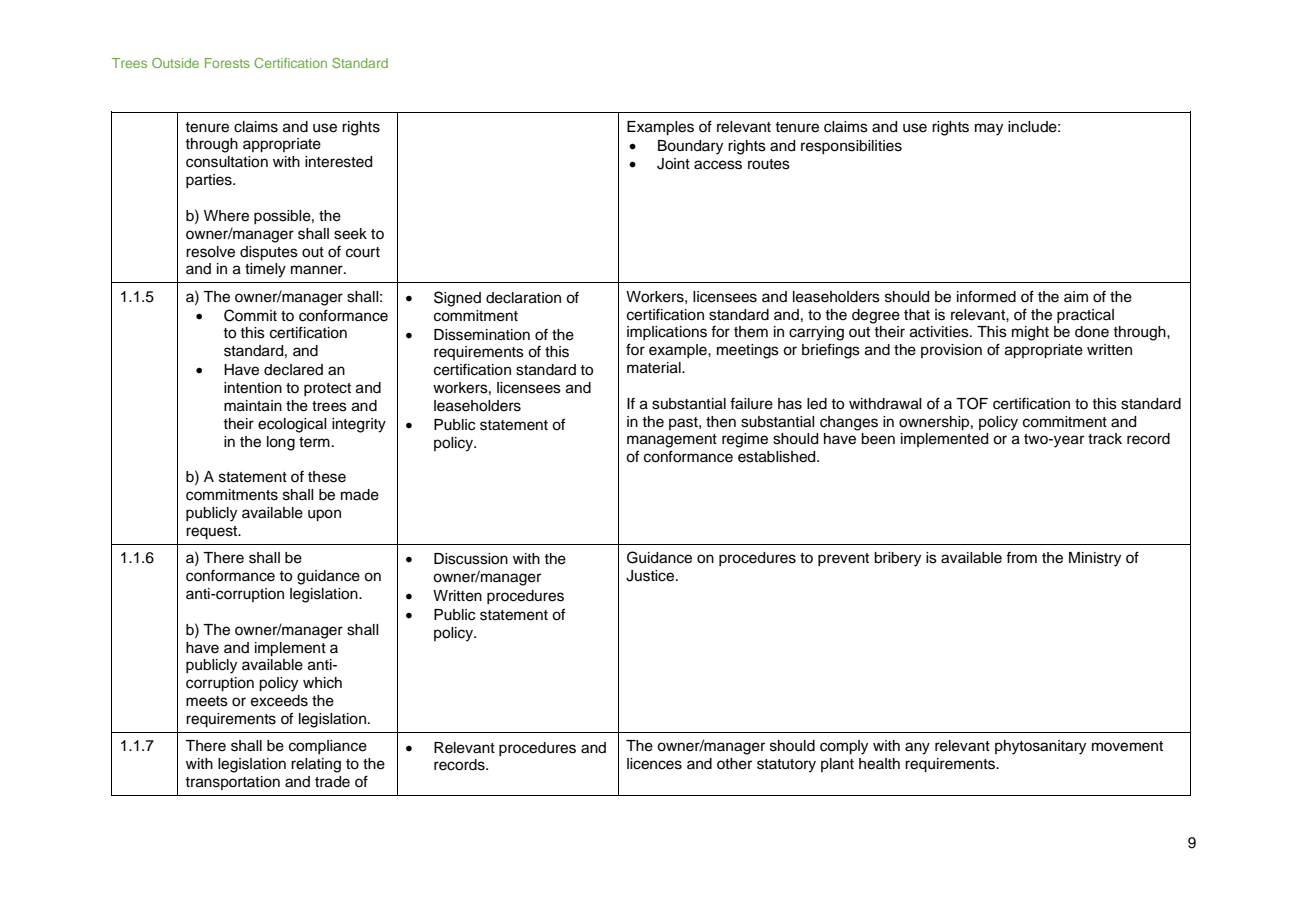  Describe the element at coordinates (1021, 558) in the page. I see `from` at that location.
